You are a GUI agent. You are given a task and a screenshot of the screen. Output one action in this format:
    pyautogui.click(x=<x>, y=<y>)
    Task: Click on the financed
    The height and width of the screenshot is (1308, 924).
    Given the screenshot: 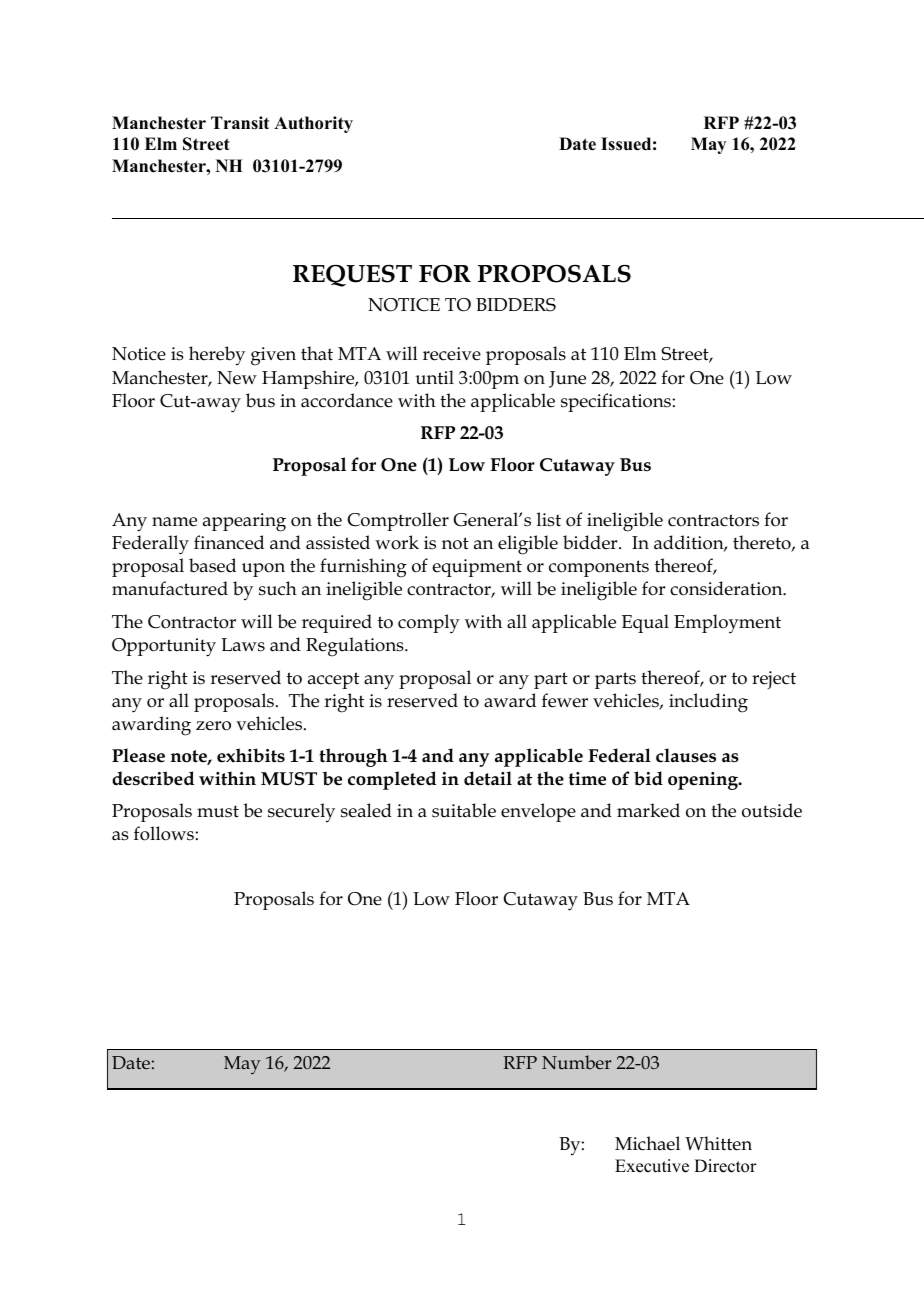 What is the action you would take?
    pyautogui.click(x=229, y=542)
